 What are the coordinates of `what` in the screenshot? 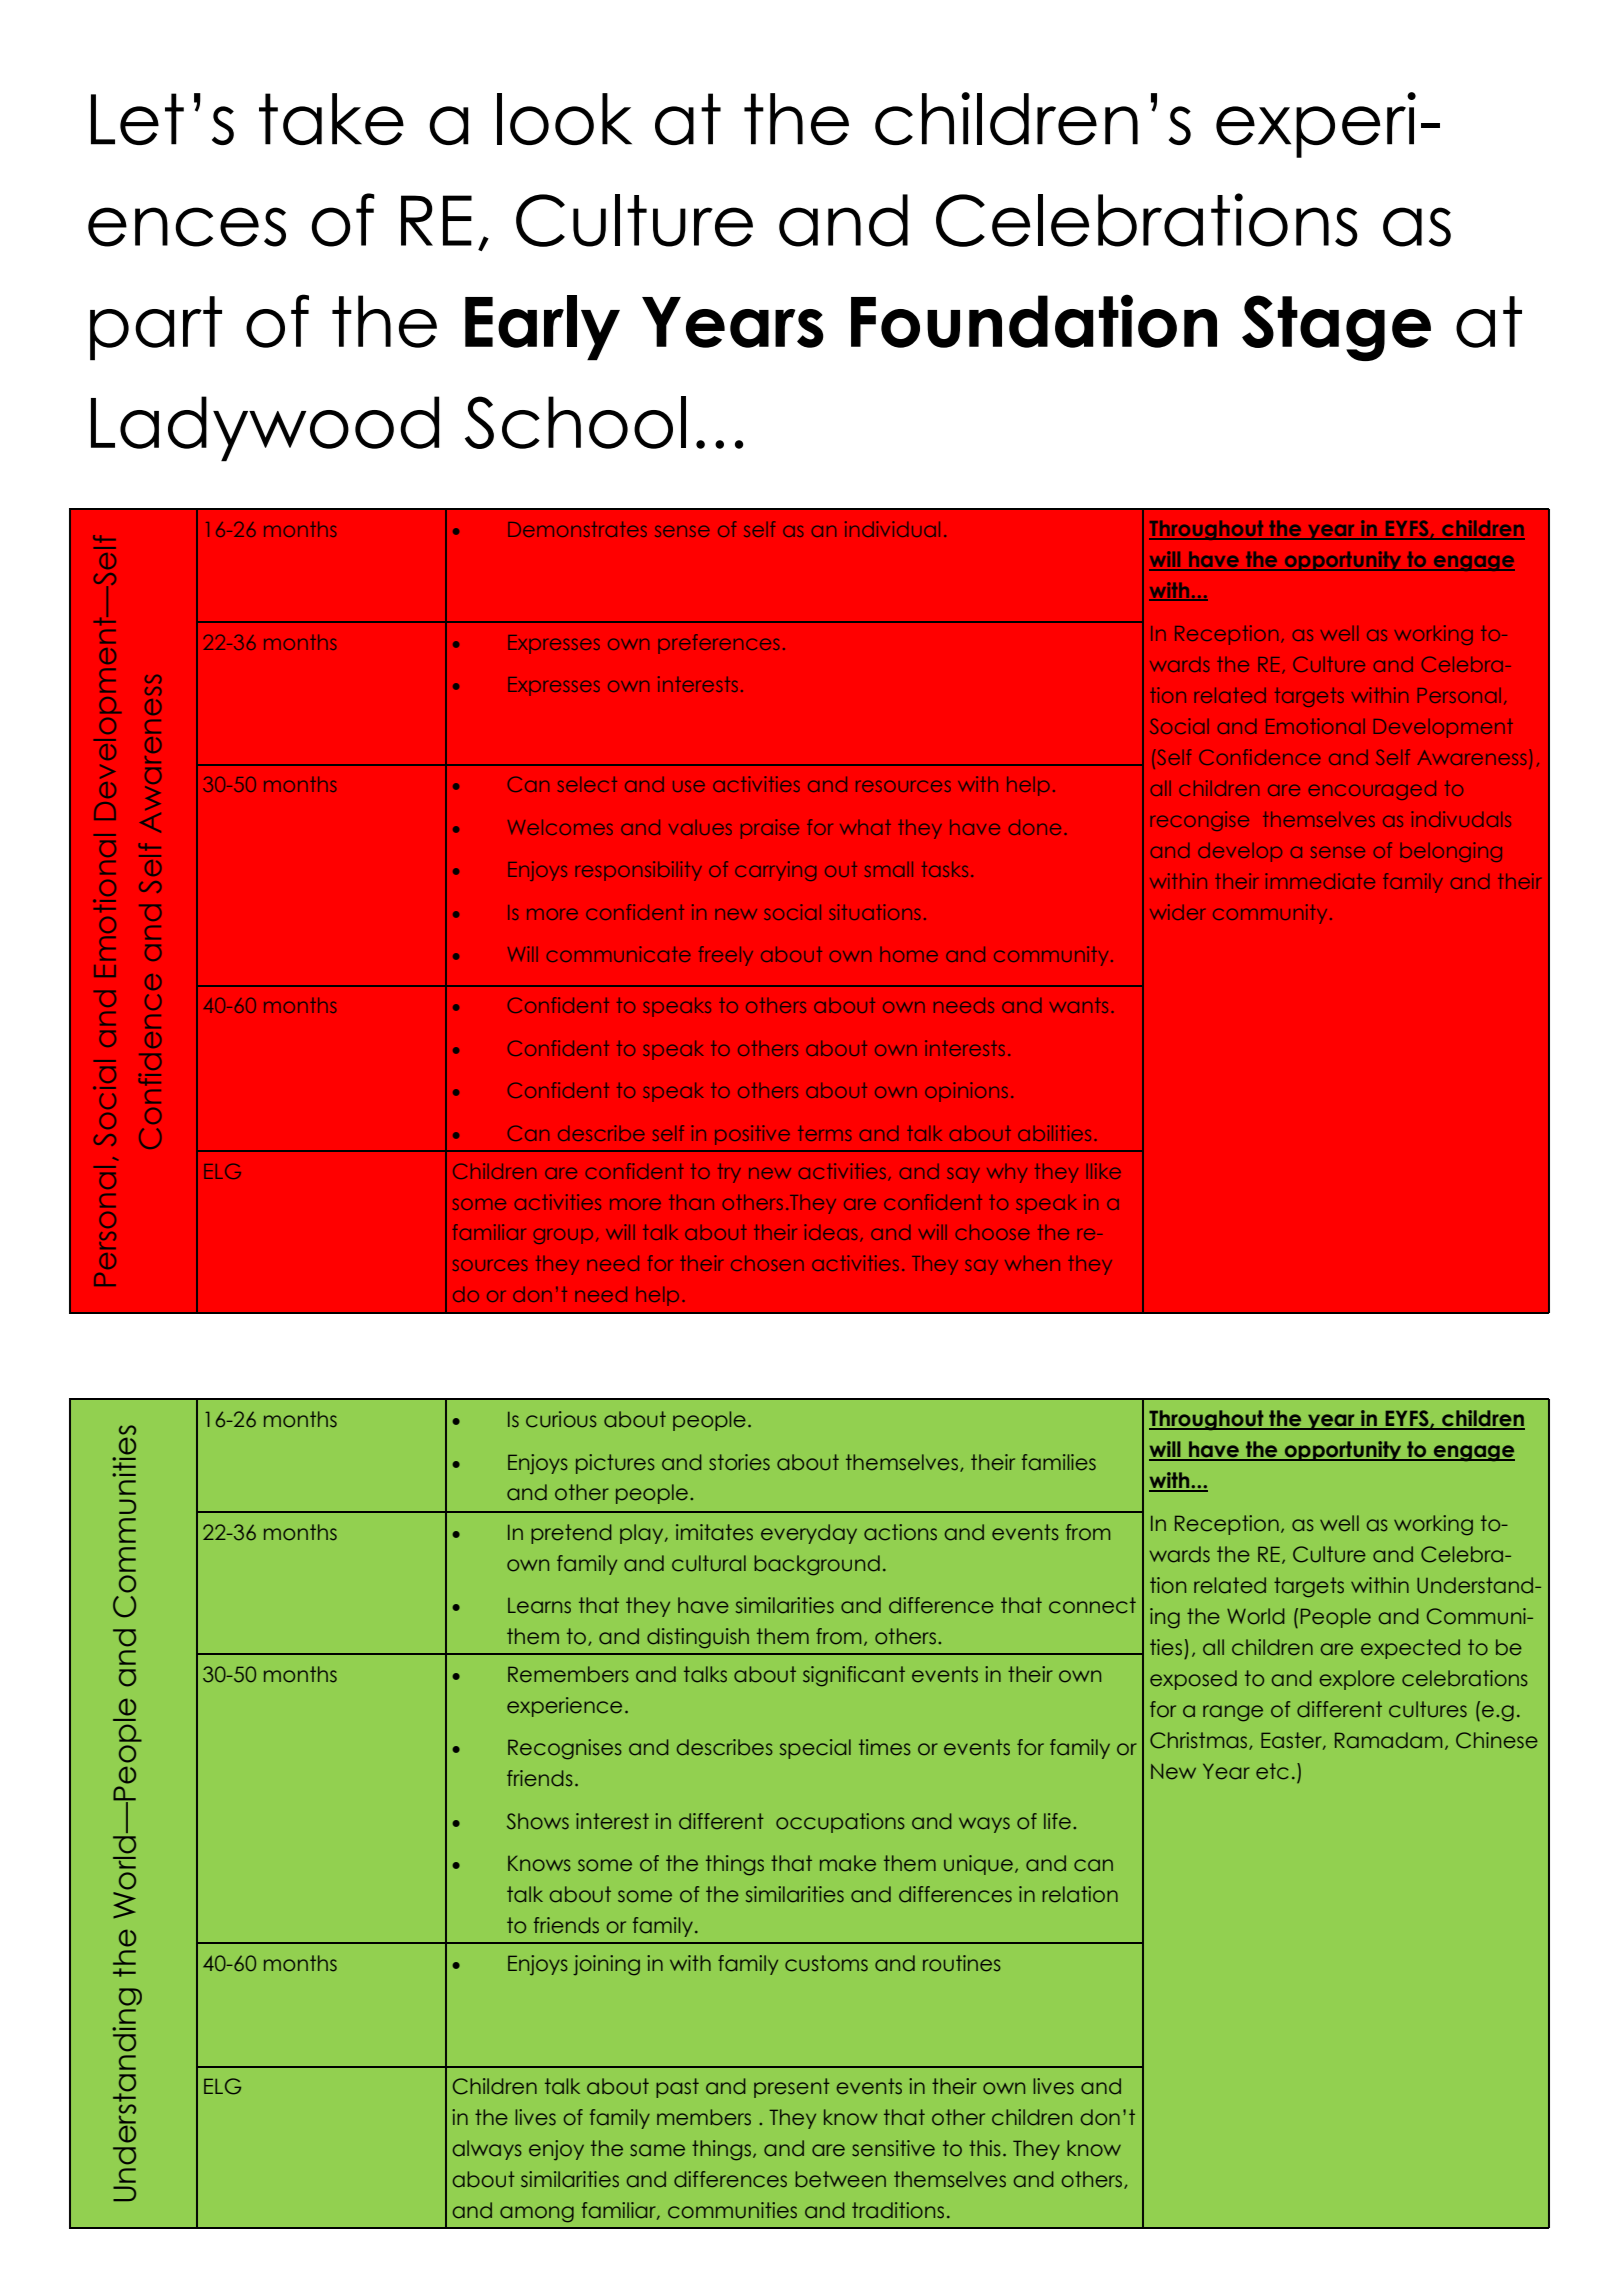 It's located at (865, 827).
